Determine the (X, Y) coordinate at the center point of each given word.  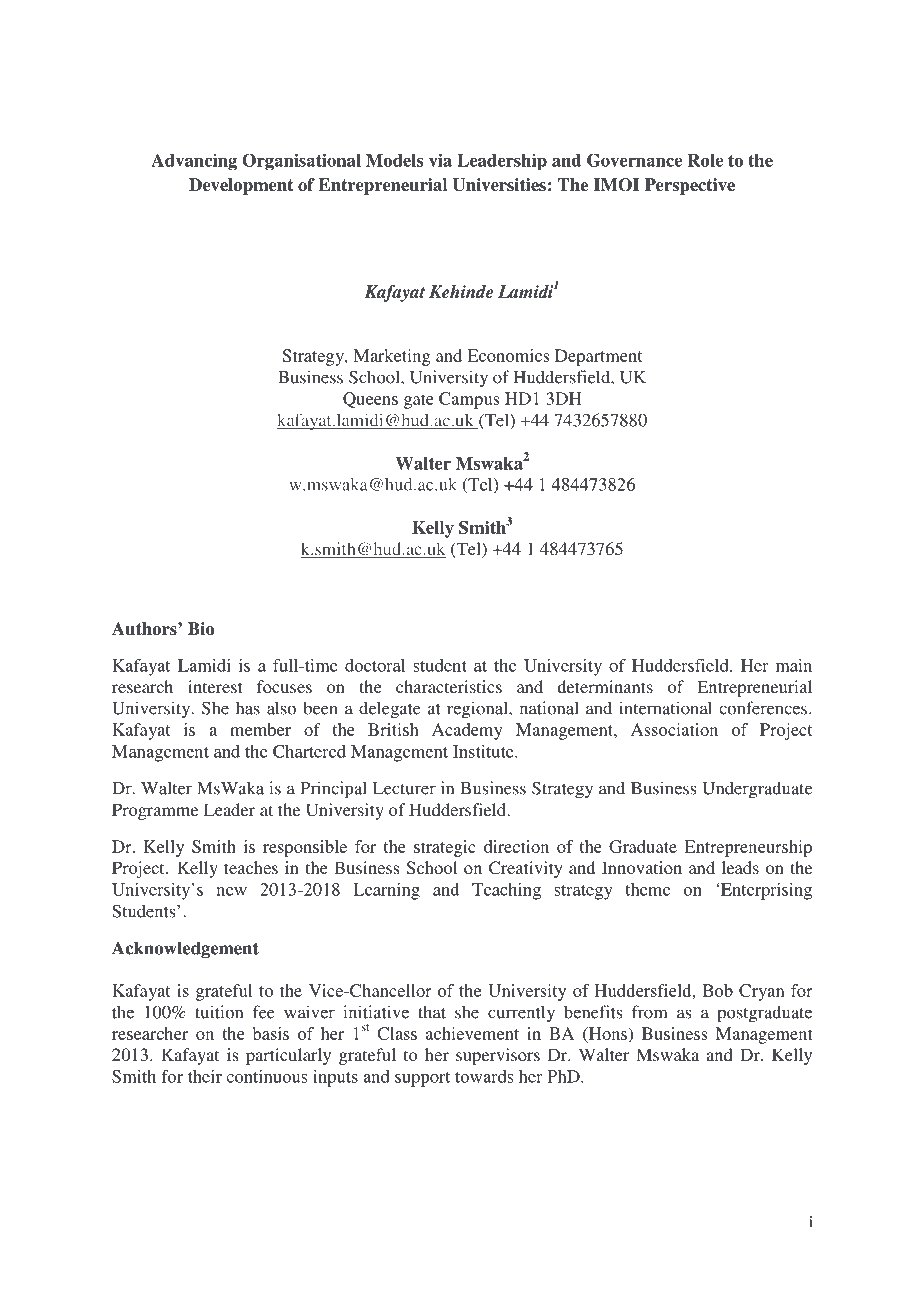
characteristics (449, 686)
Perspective (690, 186)
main (794, 665)
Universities (499, 185)
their (205, 1076)
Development (241, 186)
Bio (201, 629)
